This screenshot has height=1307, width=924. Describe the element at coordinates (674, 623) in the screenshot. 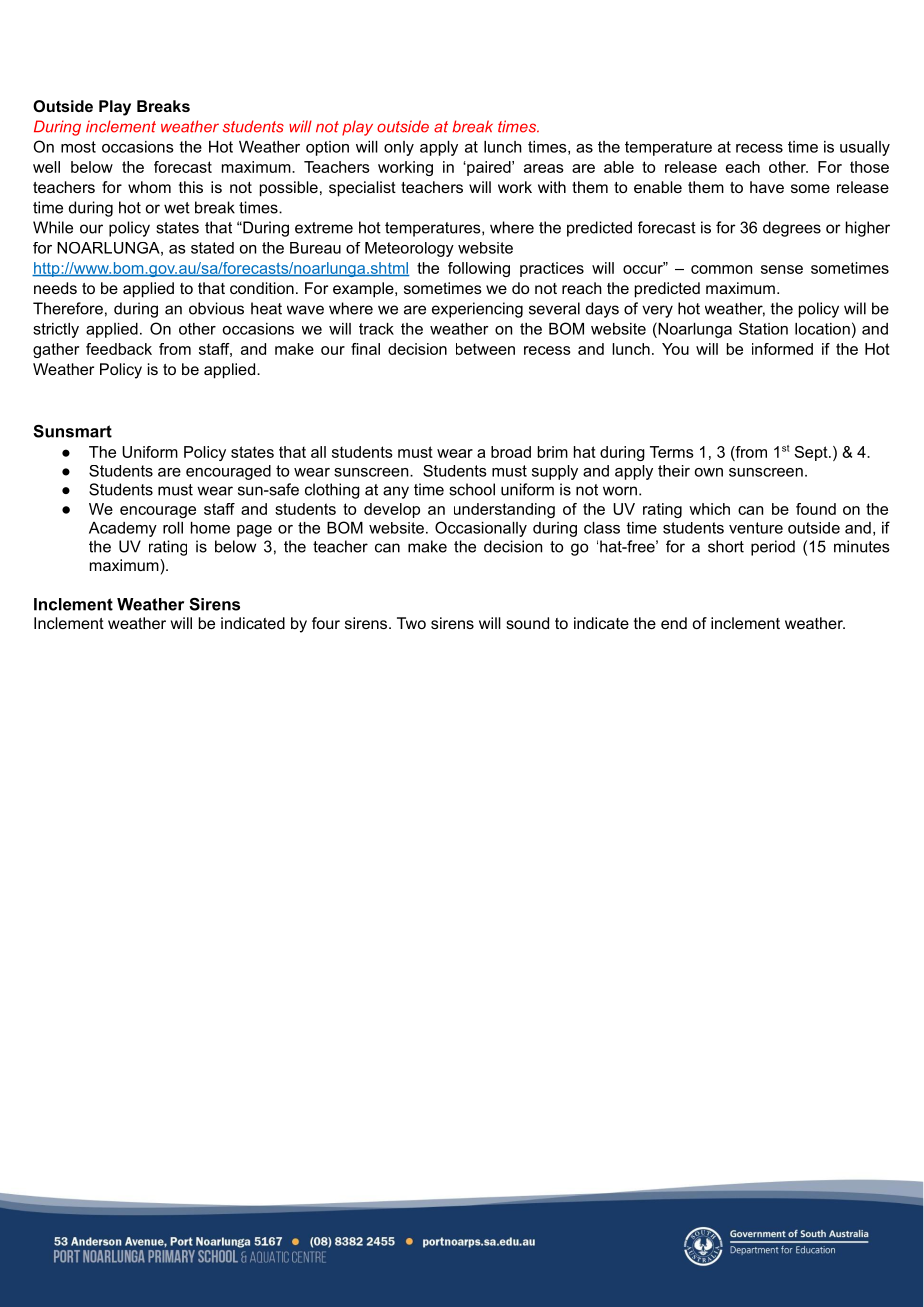

I see `end` at that location.
